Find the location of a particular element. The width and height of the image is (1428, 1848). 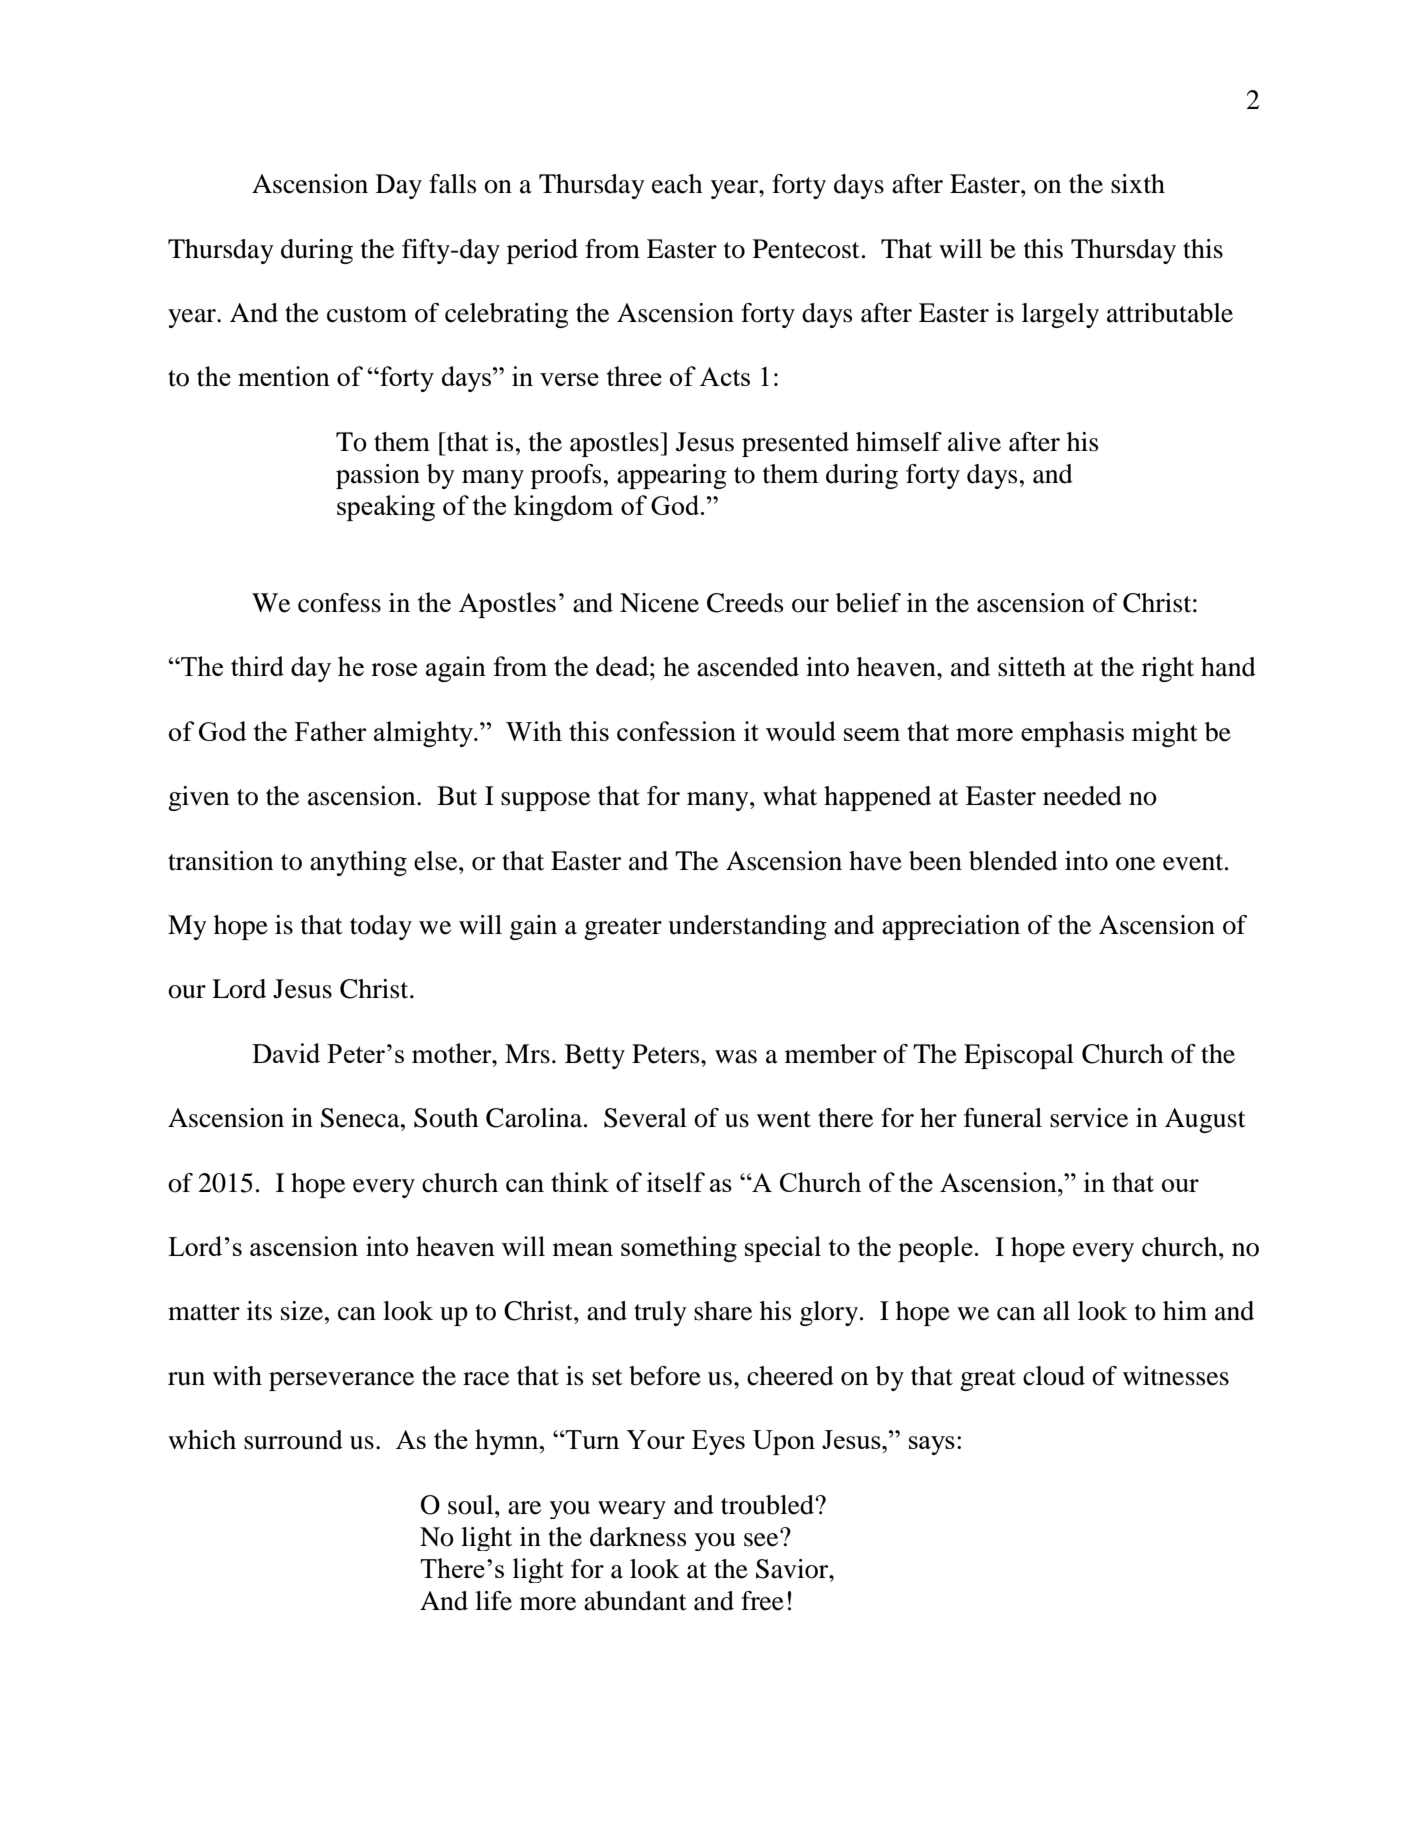

understanding is located at coordinates (747, 927).
